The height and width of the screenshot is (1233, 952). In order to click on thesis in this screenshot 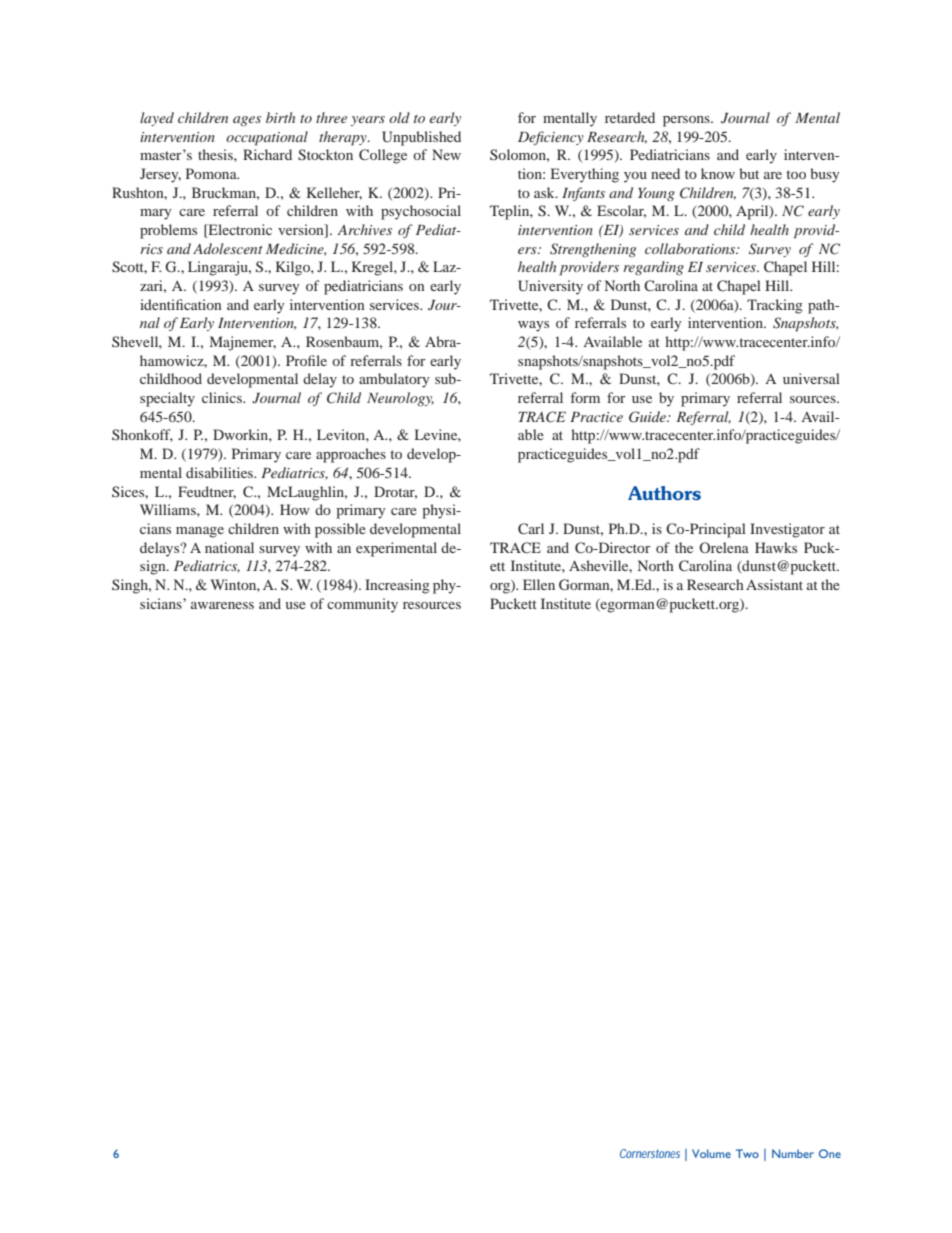, I will do `click(216, 154)`.
